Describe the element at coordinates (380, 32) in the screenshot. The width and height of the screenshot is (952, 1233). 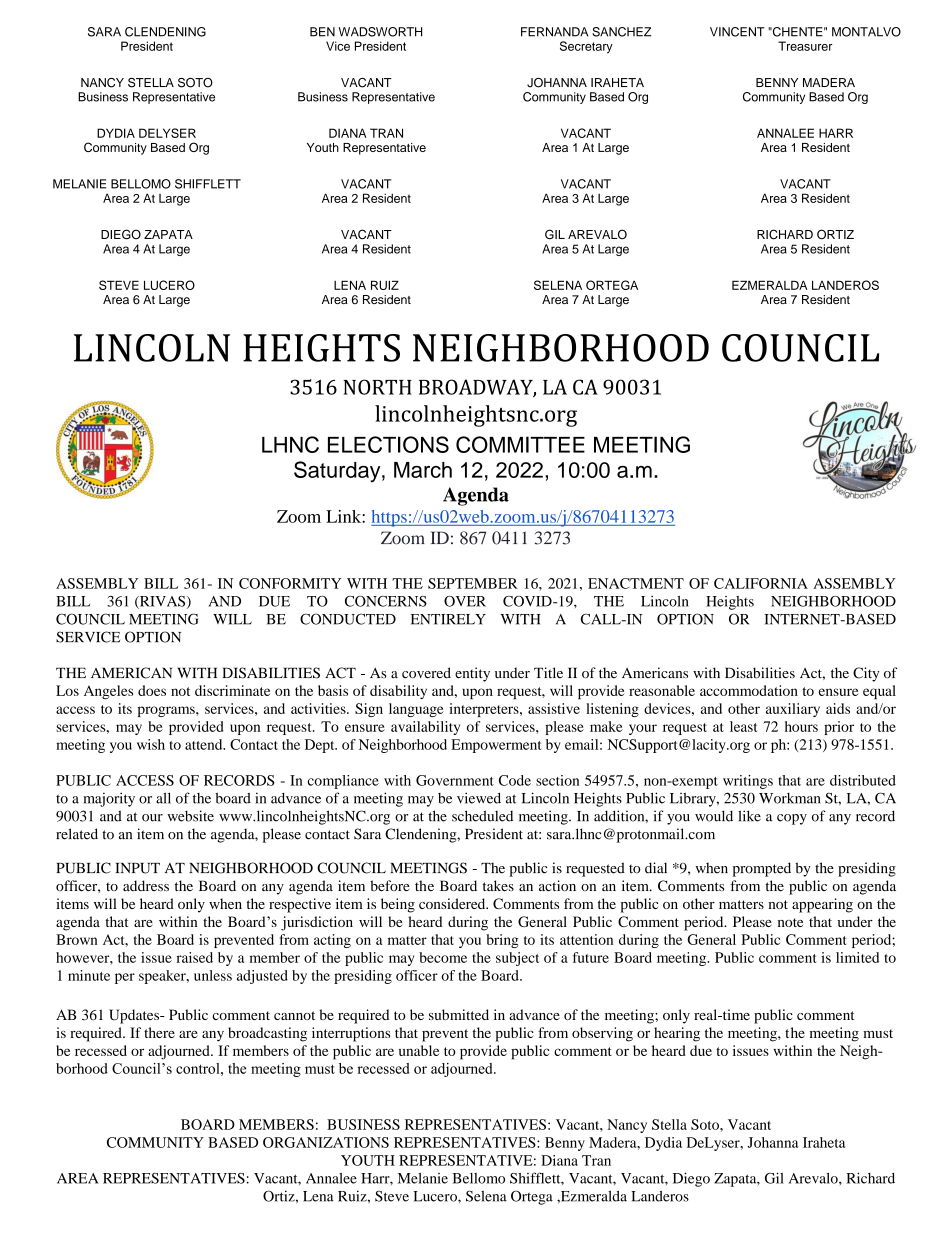
I see `WADSWORTH` at that location.
